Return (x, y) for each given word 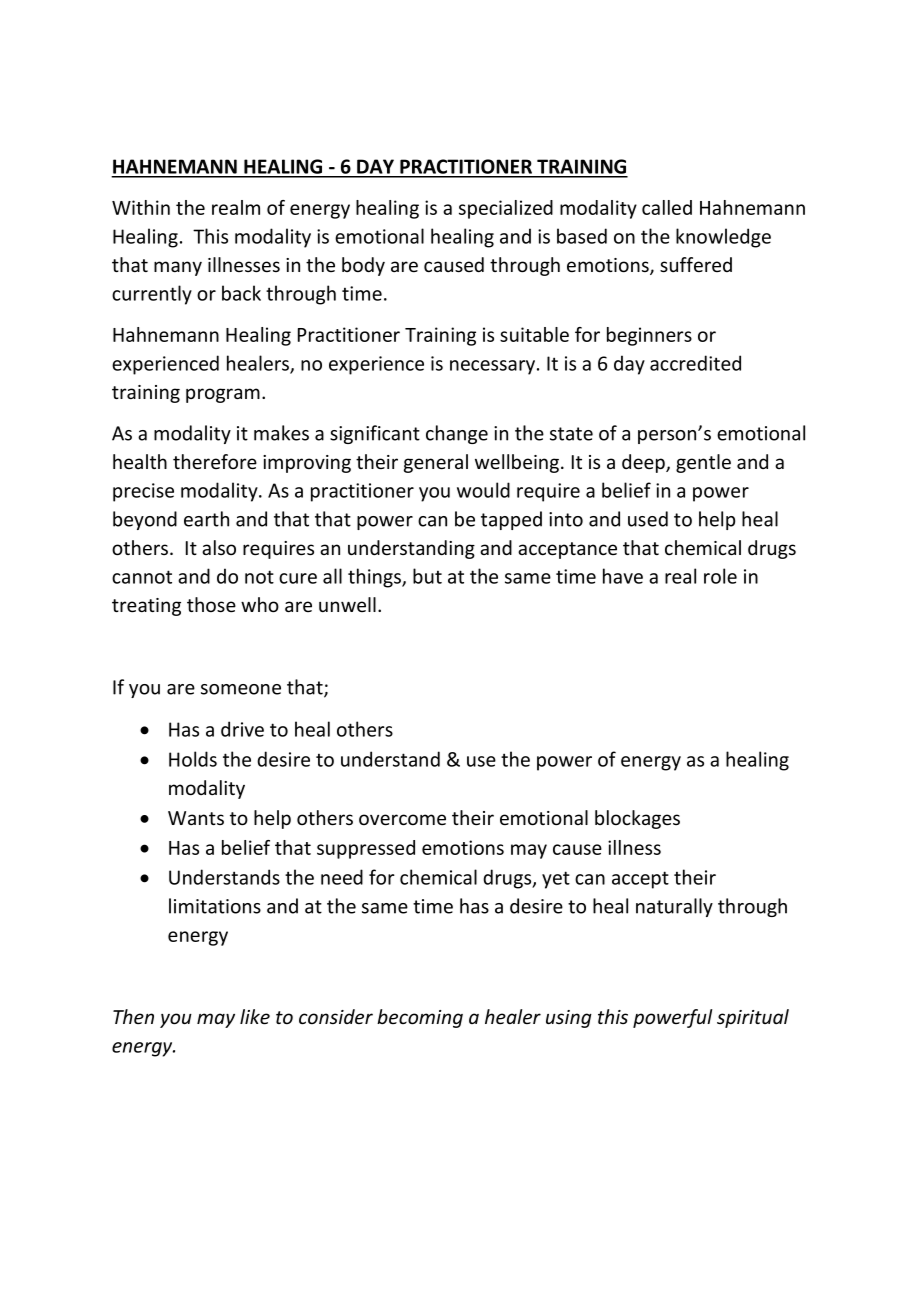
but (427, 576)
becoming (420, 1018)
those (211, 605)
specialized (506, 209)
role (720, 576)
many (178, 268)
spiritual (753, 1018)
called (667, 207)
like (255, 1016)
